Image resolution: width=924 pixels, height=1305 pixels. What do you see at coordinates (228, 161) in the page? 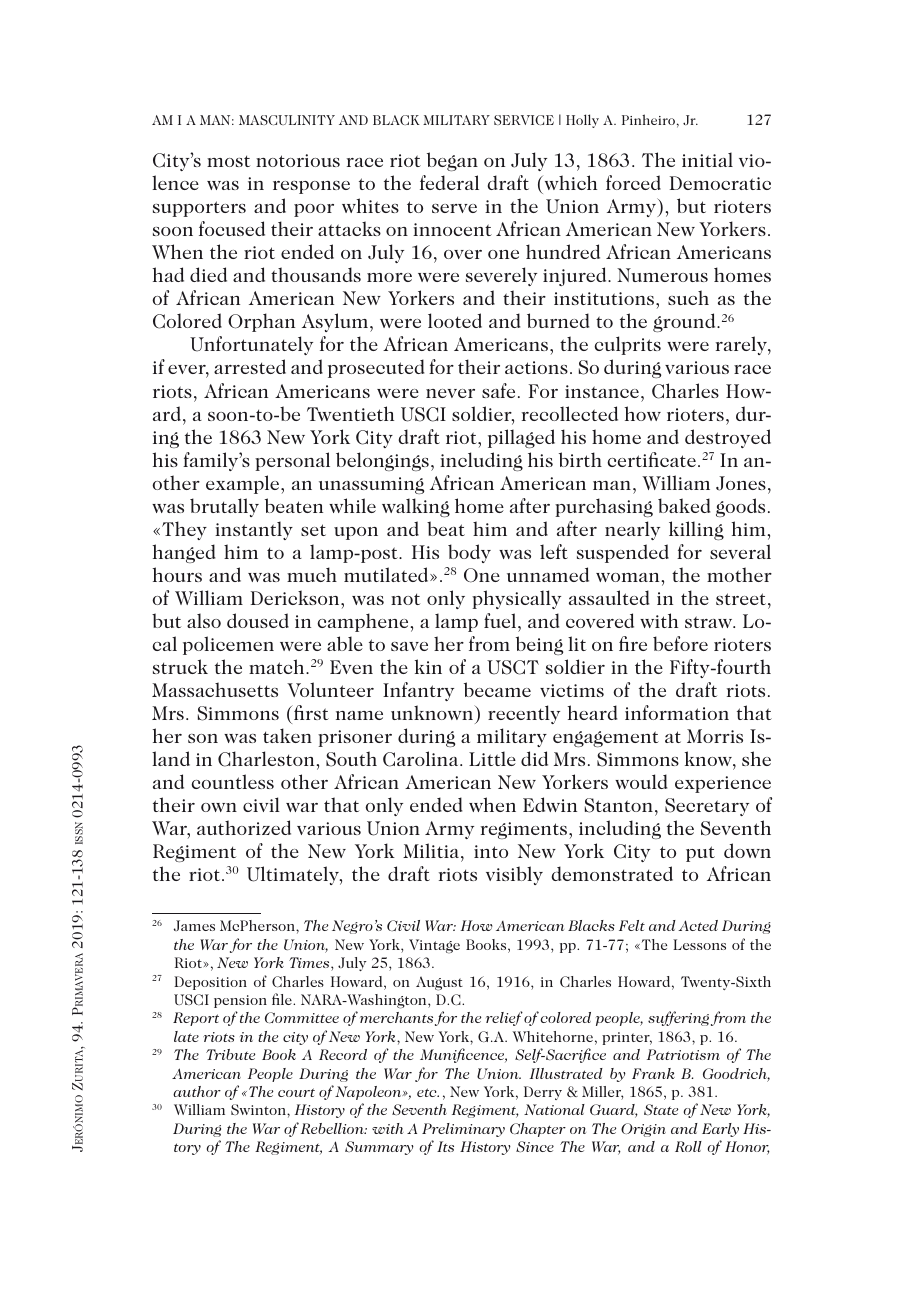
I see `most` at bounding box center [228, 161].
